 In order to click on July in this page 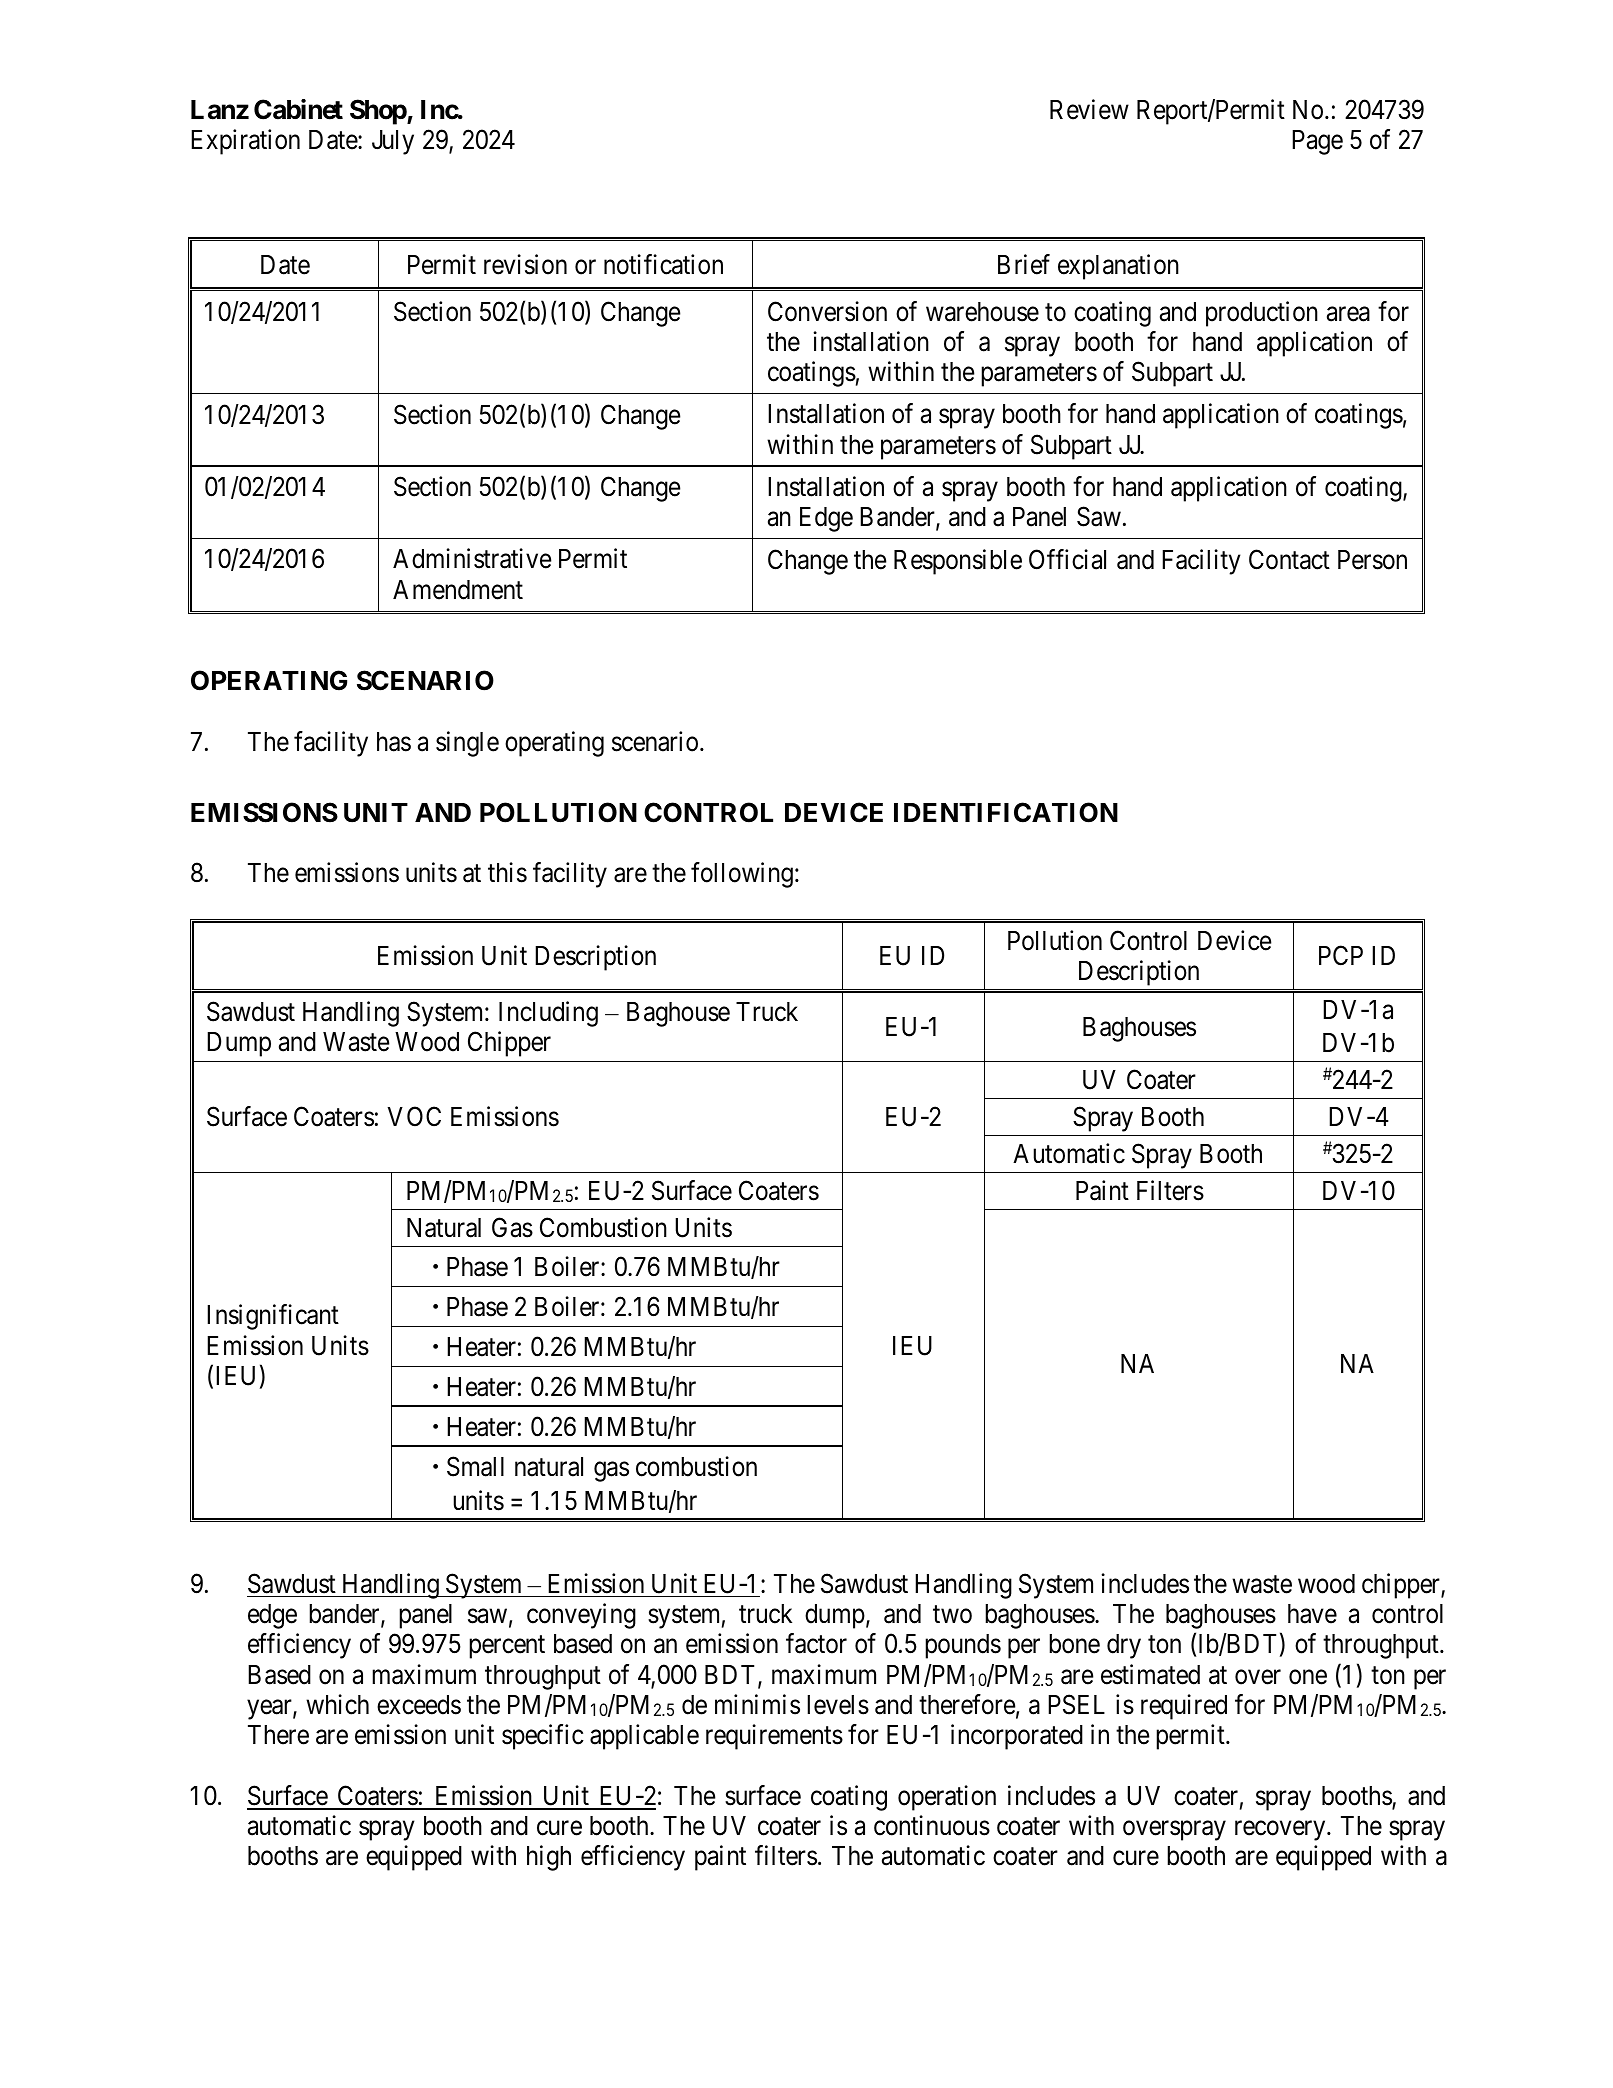, I will do `click(393, 142)`.
